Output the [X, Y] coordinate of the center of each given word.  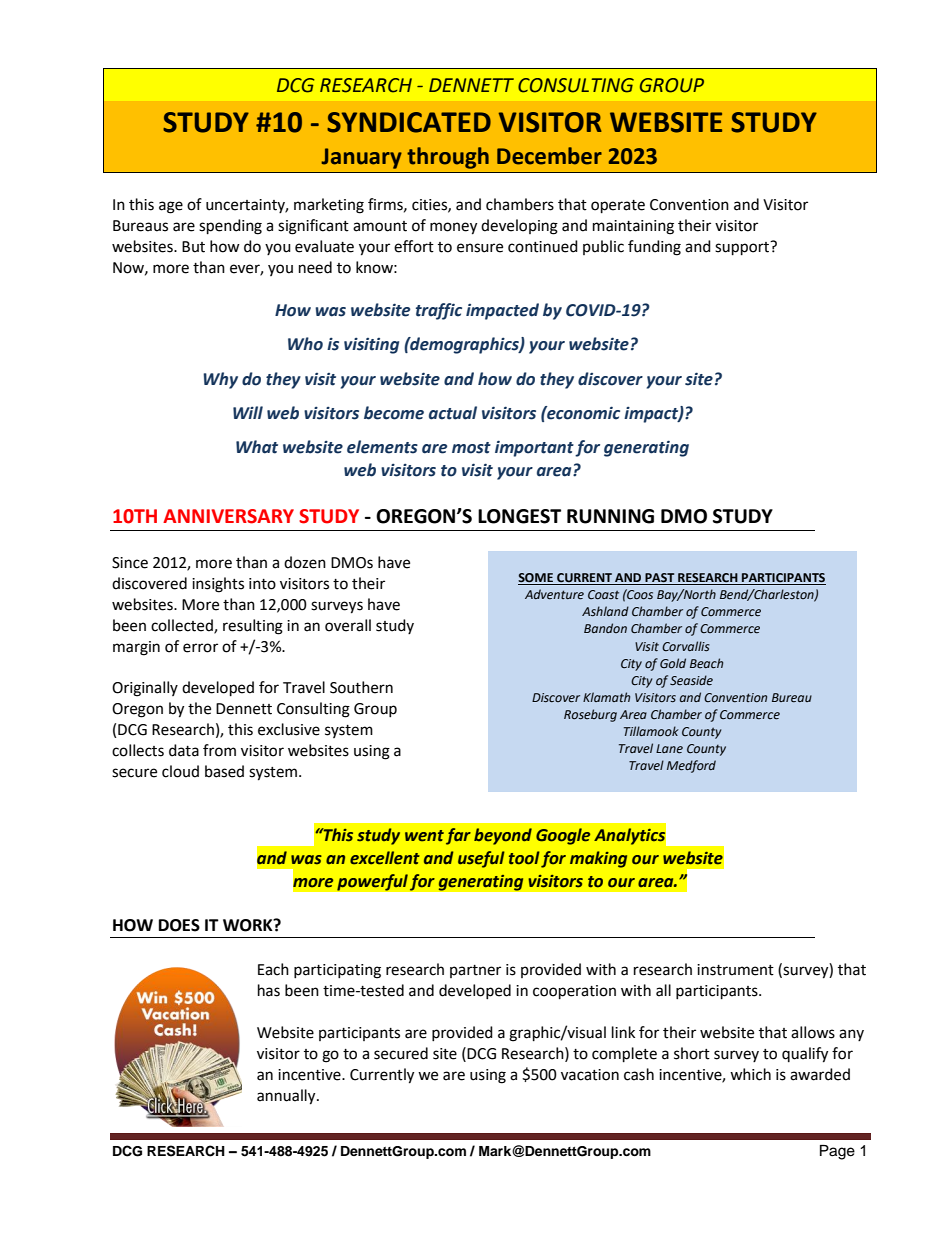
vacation [590, 1075]
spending [230, 227]
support [743, 248]
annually [287, 1097]
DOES [179, 925]
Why [220, 380]
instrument [735, 970]
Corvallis [686, 646]
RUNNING [610, 516]
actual [453, 413]
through [448, 158]
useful [481, 859]
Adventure [554, 594]
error [200, 648]
